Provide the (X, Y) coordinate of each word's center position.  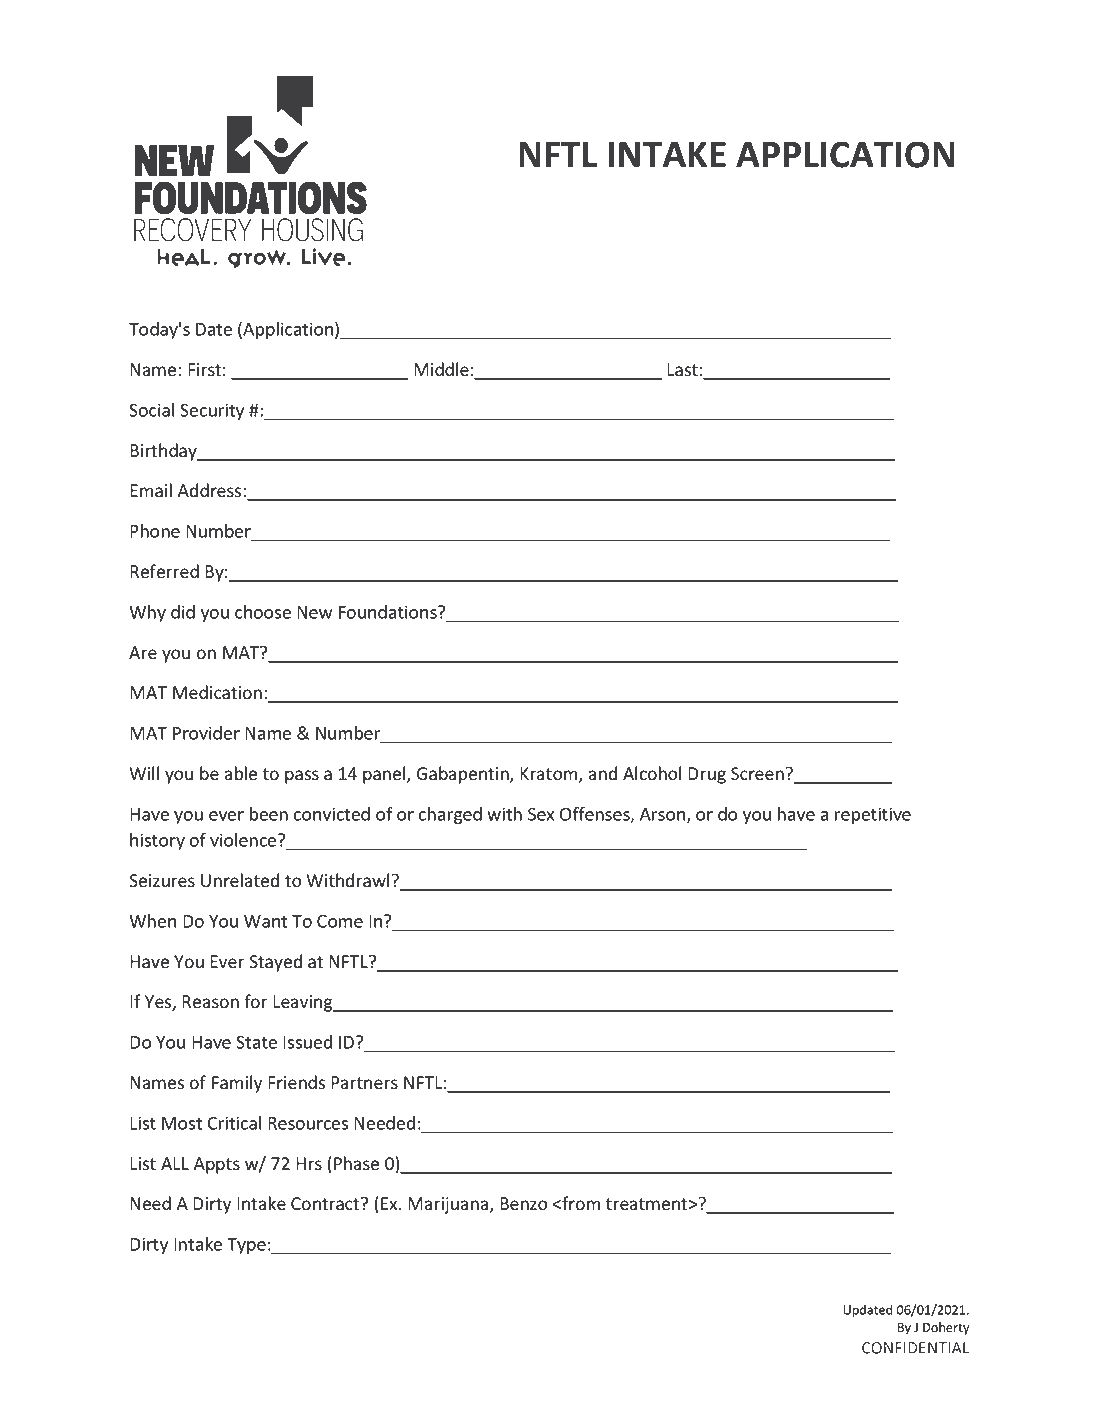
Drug (707, 775)
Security (212, 411)
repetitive (873, 815)
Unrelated (240, 880)
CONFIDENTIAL (915, 1348)
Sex (541, 814)
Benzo (523, 1204)
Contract (326, 1204)
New (314, 612)
